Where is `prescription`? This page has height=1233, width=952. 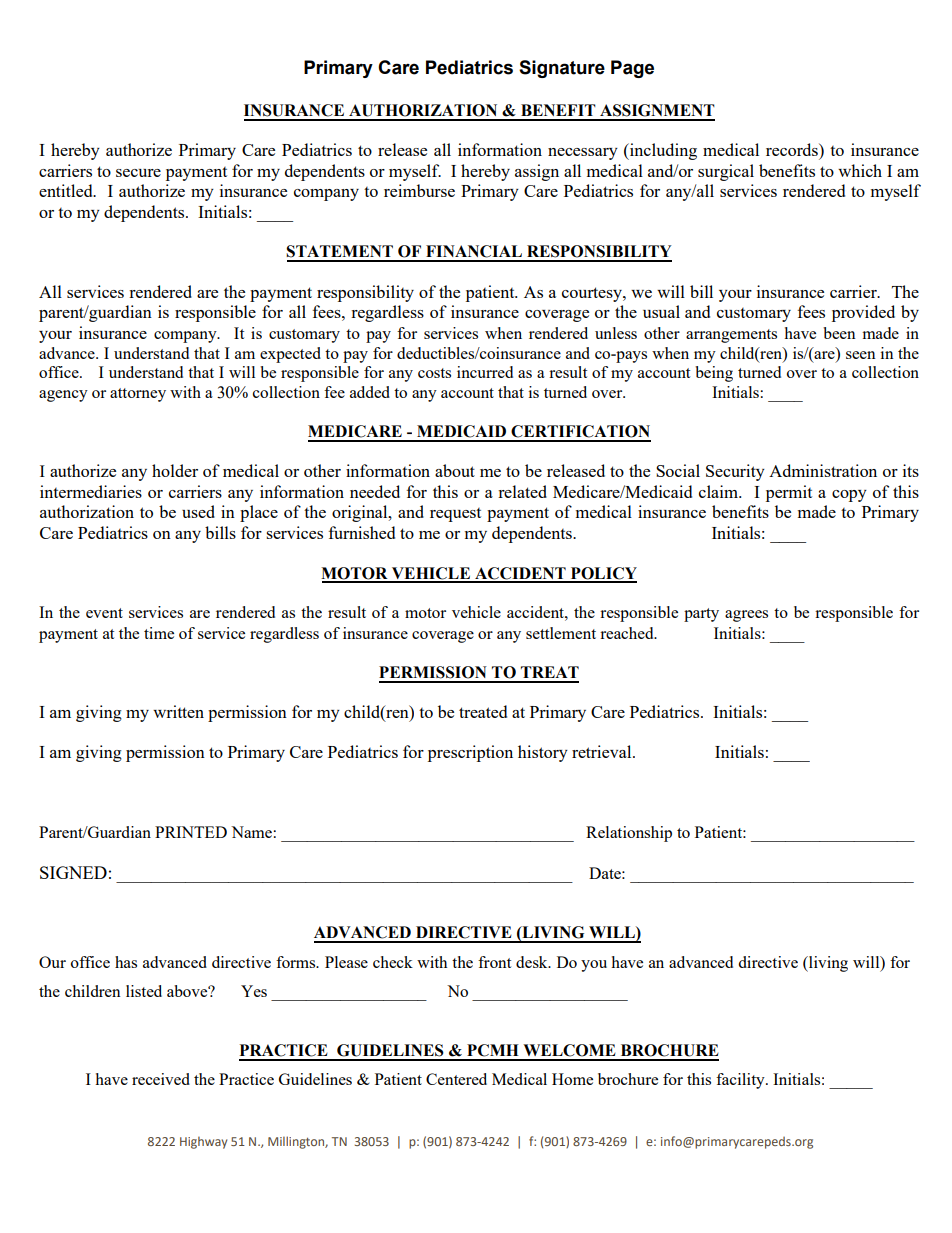 prescription is located at coordinates (470, 753).
